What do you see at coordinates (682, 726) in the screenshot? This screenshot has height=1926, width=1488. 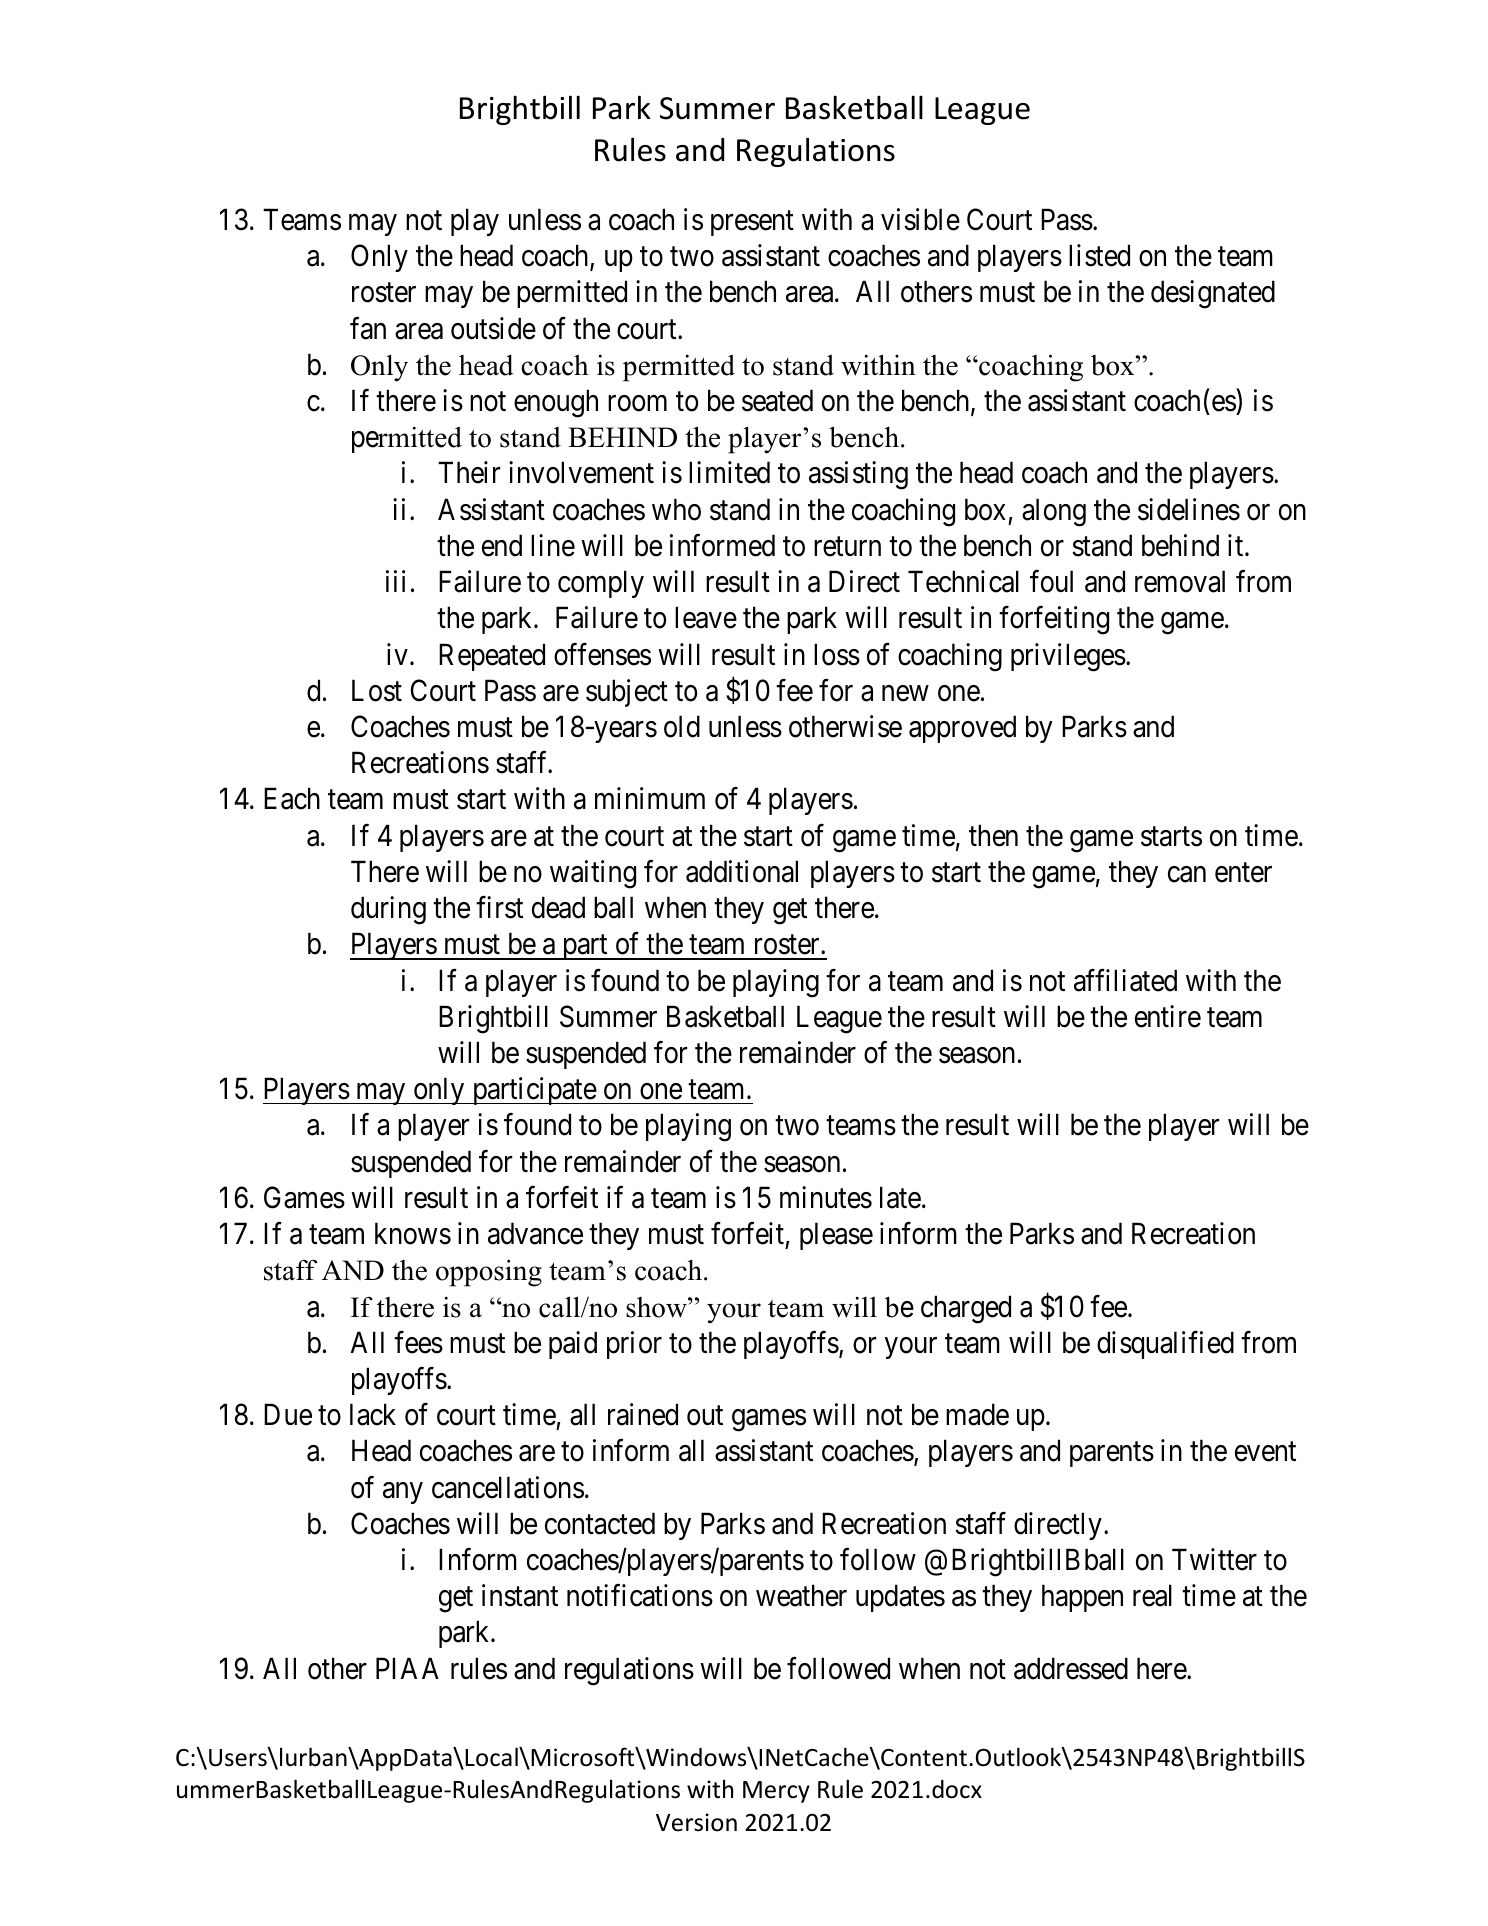 I see `old` at bounding box center [682, 726].
